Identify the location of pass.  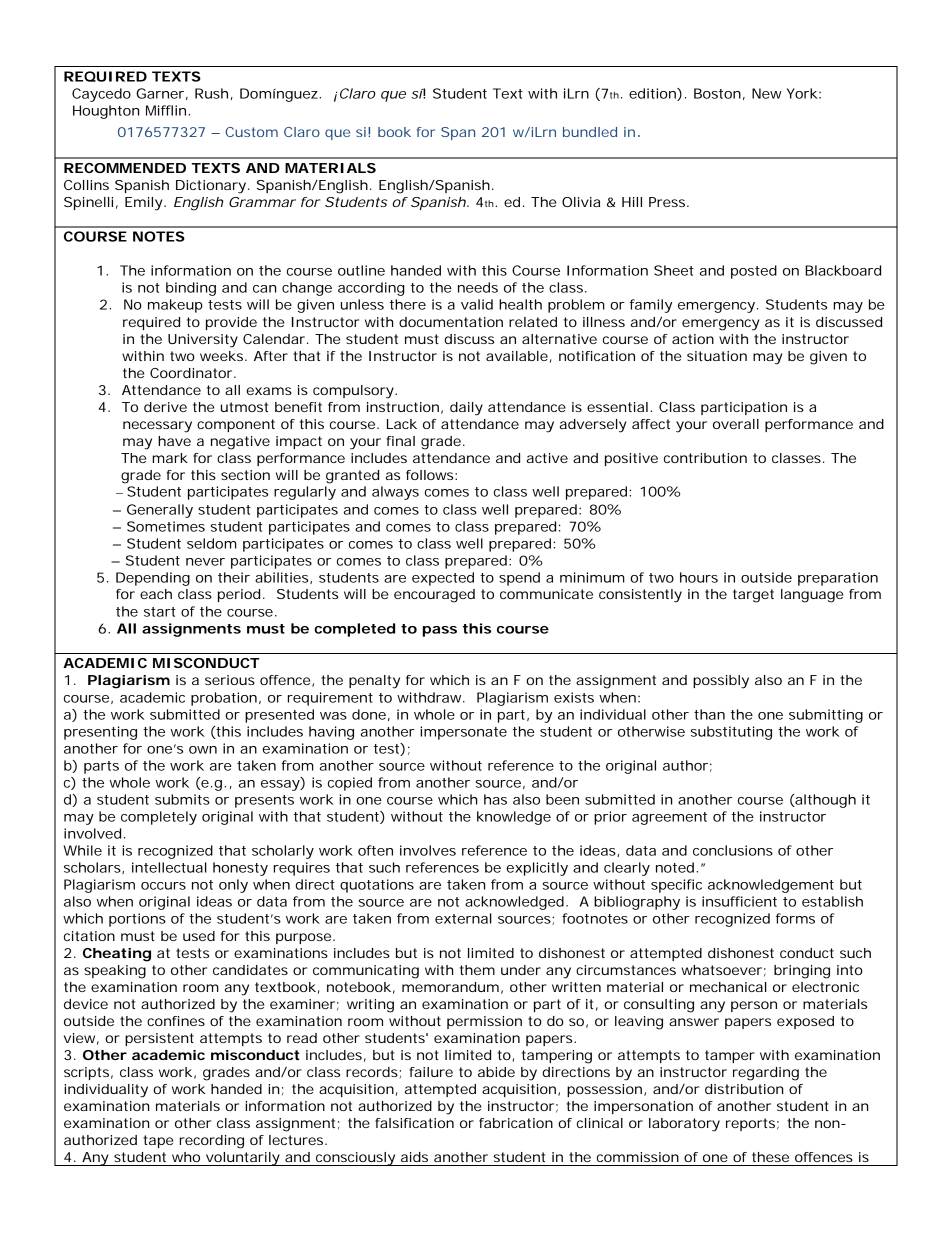
(439, 631).
